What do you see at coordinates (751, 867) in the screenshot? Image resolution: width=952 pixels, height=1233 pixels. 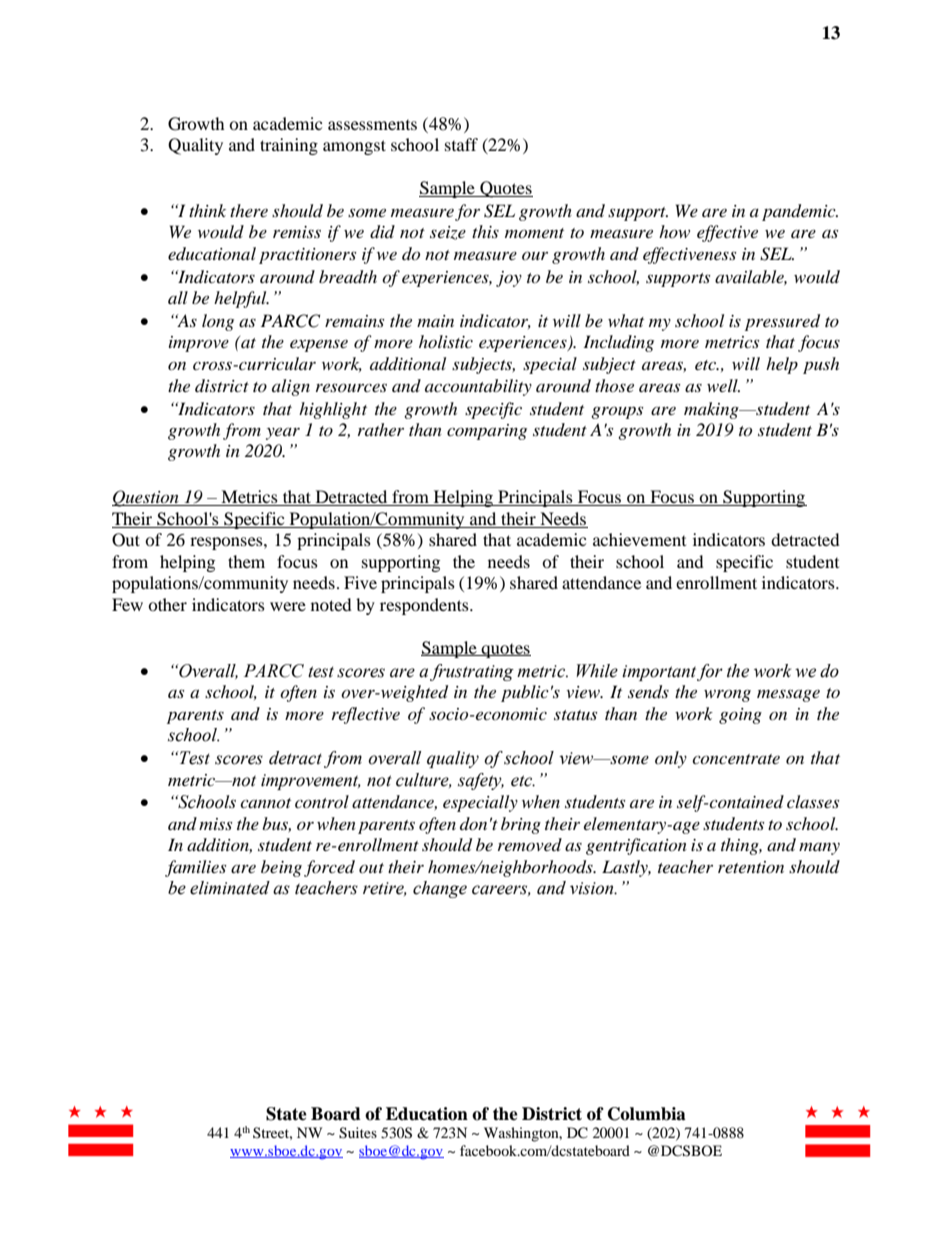 I see `retention` at bounding box center [751, 867].
